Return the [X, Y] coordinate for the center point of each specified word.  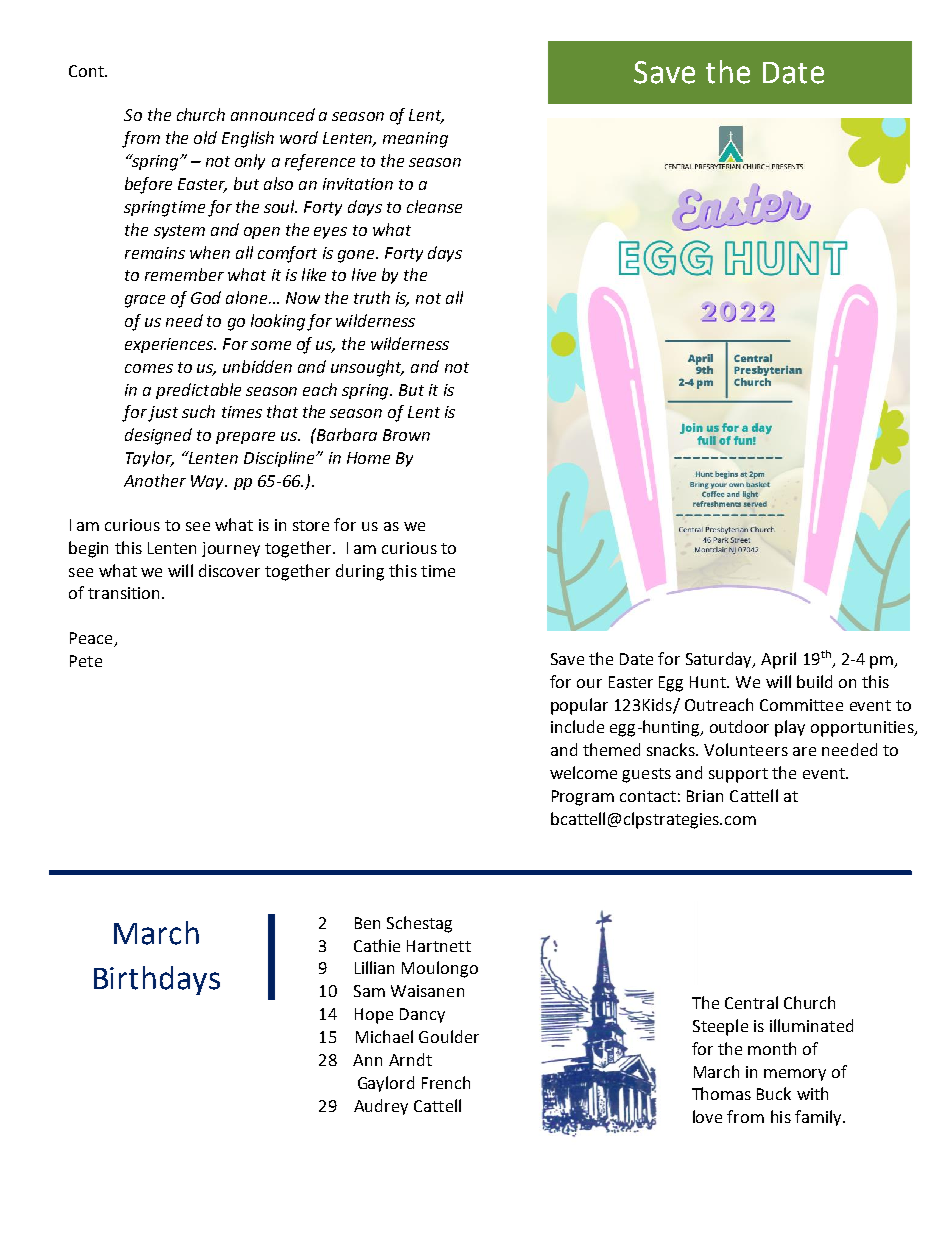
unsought [367, 368]
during [360, 572]
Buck [774, 1093]
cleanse [434, 206]
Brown [406, 435]
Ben [367, 923]
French [446, 1082]
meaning [415, 140]
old [205, 137]
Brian [705, 796]
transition [125, 593]
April [778, 660]
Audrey [381, 1107]
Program [583, 798]
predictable [198, 391]
